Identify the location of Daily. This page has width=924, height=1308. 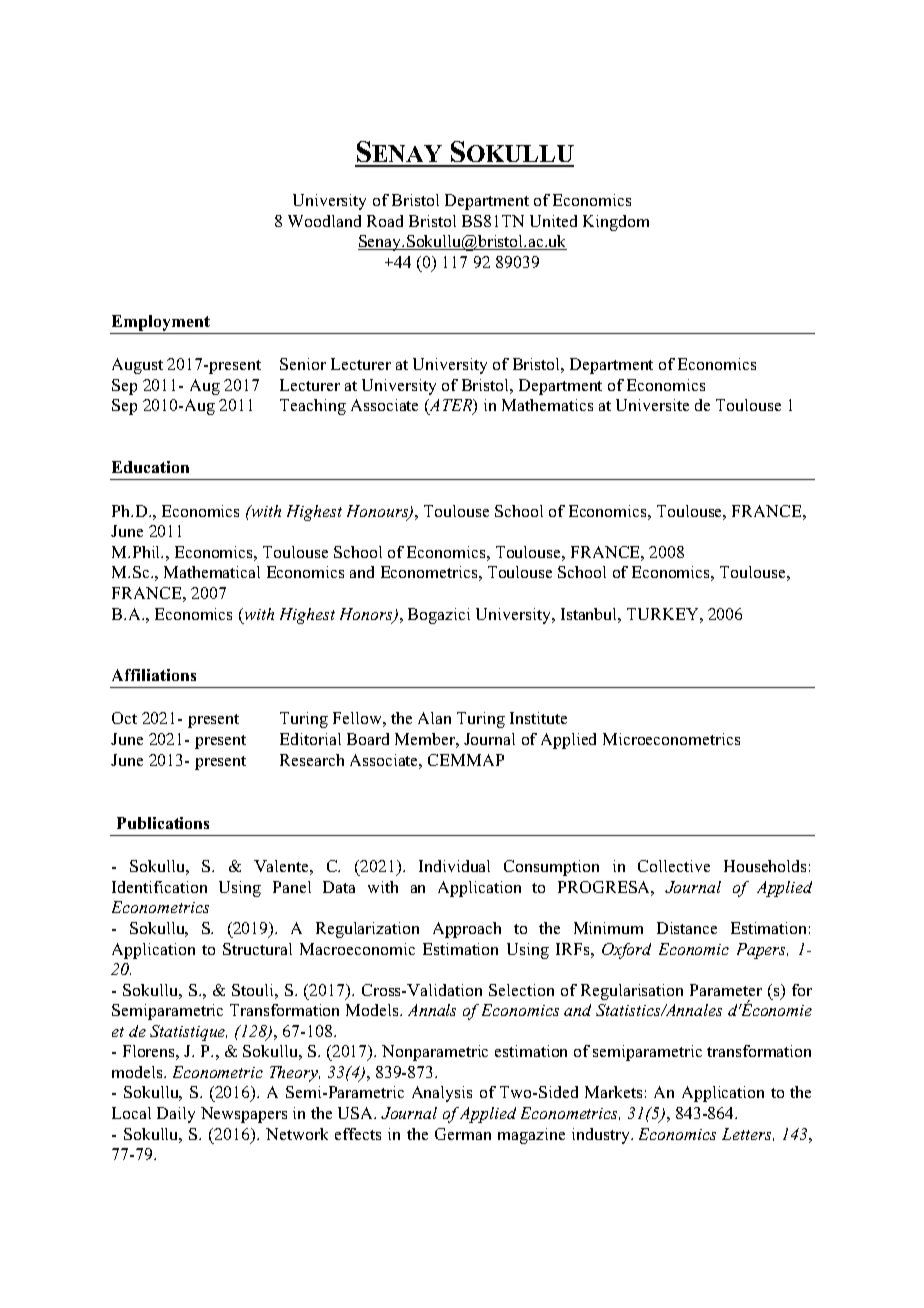
(176, 1115).
